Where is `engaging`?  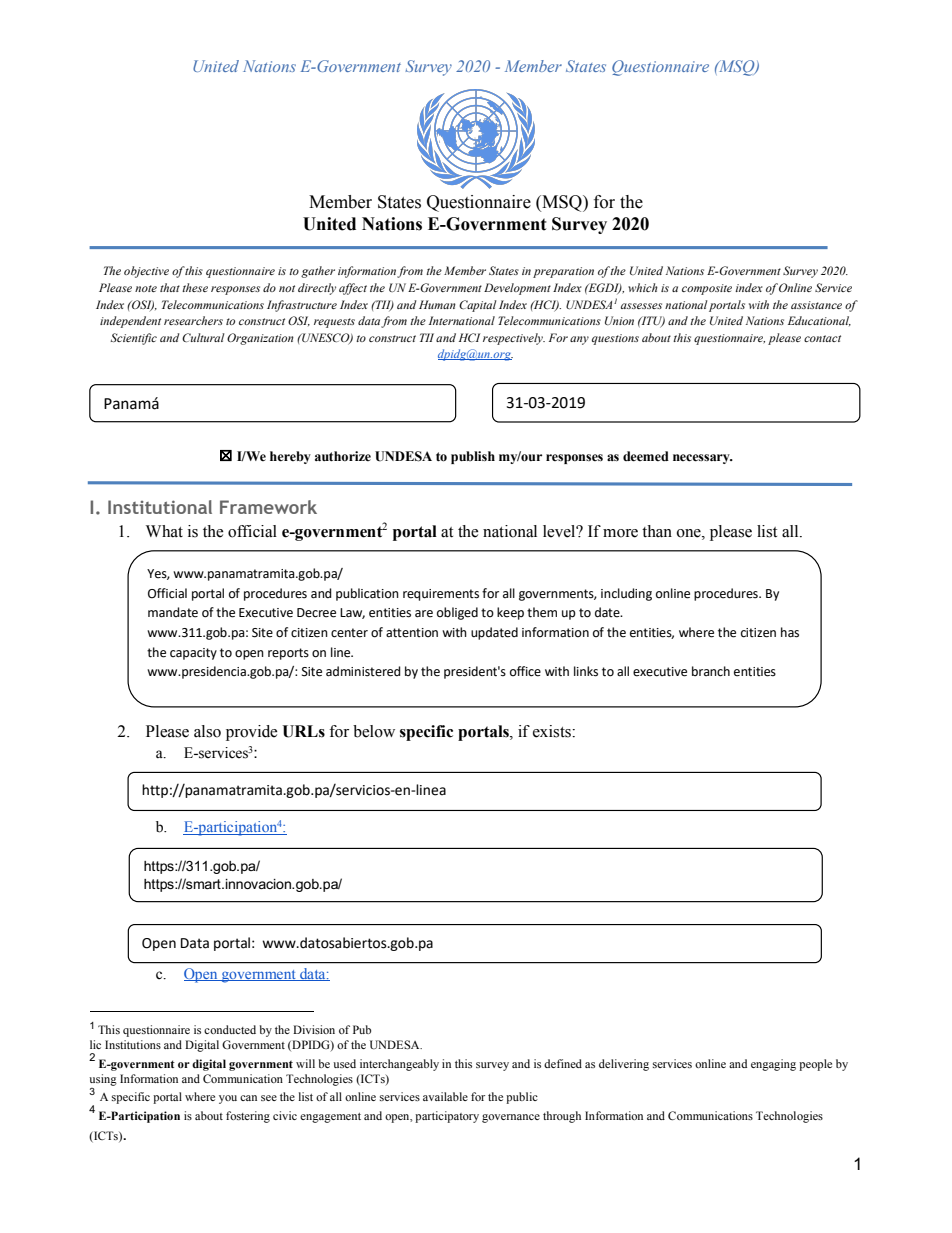 engaging is located at coordinates (773, 1065).
